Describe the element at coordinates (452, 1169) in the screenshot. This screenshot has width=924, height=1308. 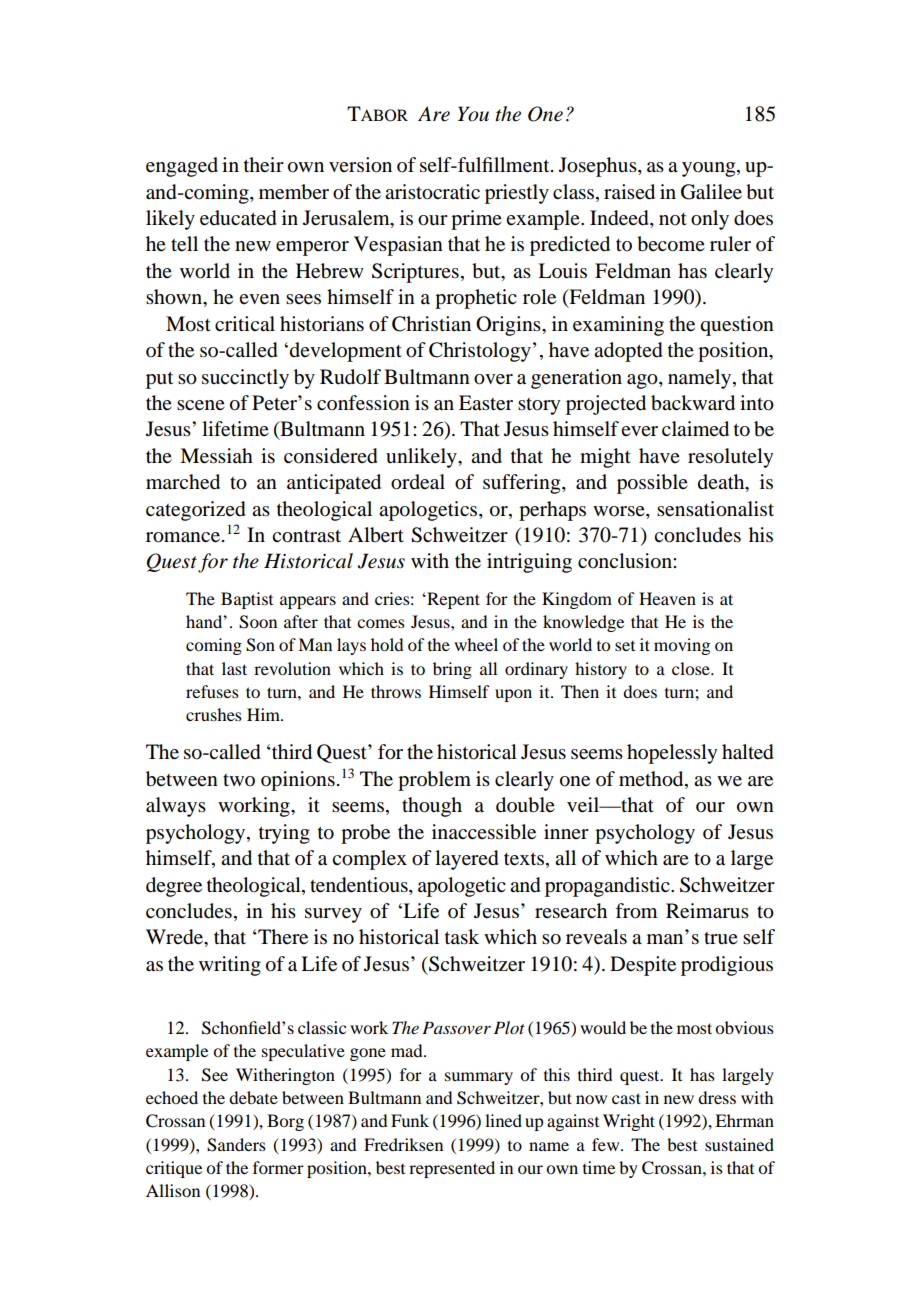
I see `represented` at that location.
